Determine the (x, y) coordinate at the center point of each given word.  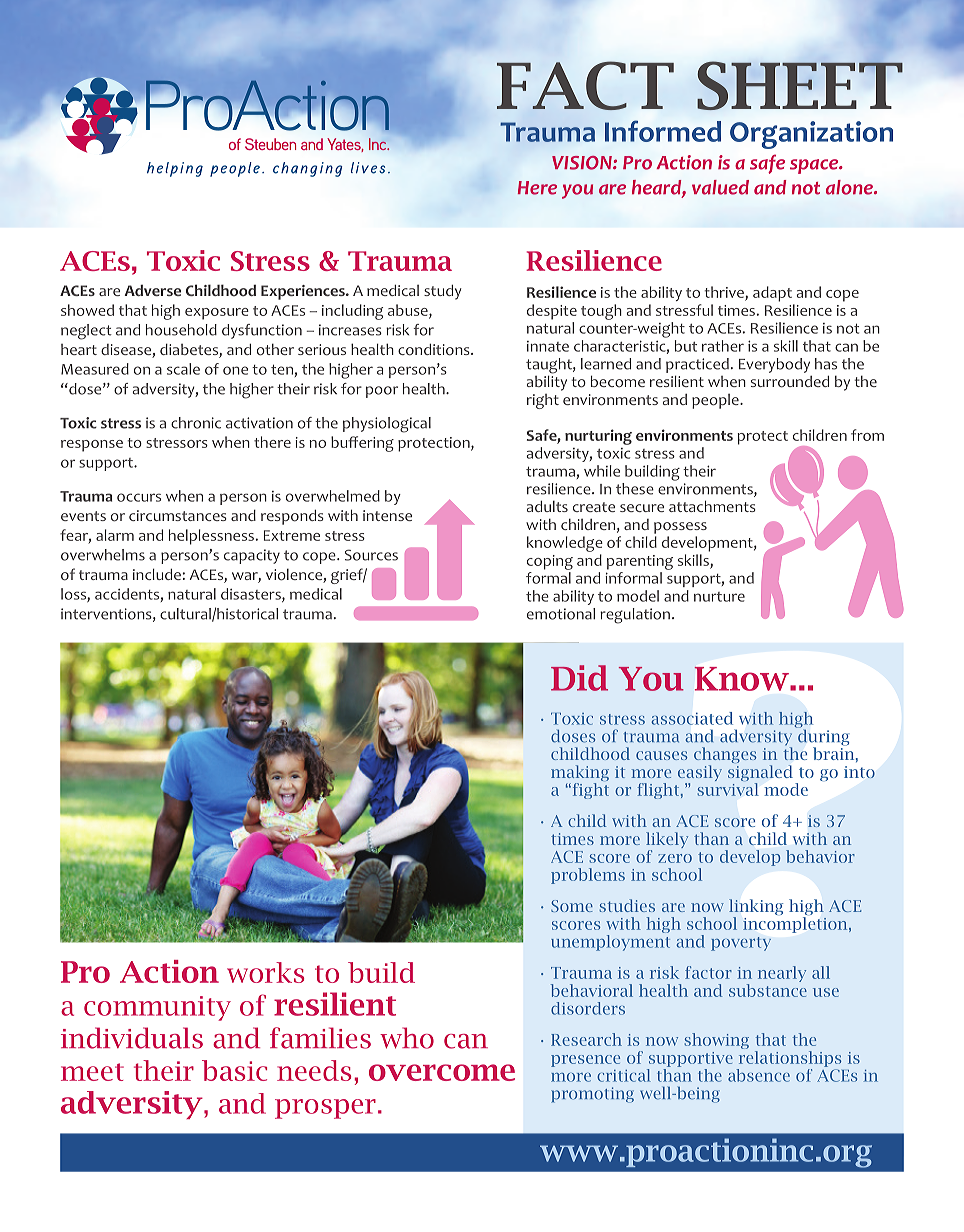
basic (234, 1070)
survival (727, 789)
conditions (435, 349)
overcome (442, 1072)
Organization (811, 135)
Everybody (774, 365)
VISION (583, 163)
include (157, 574)
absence (759, 1075)
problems (588, 876)
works (265, 972)
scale (183, 369)
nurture (719, 597)
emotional (561, 614)
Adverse (152, 290)
